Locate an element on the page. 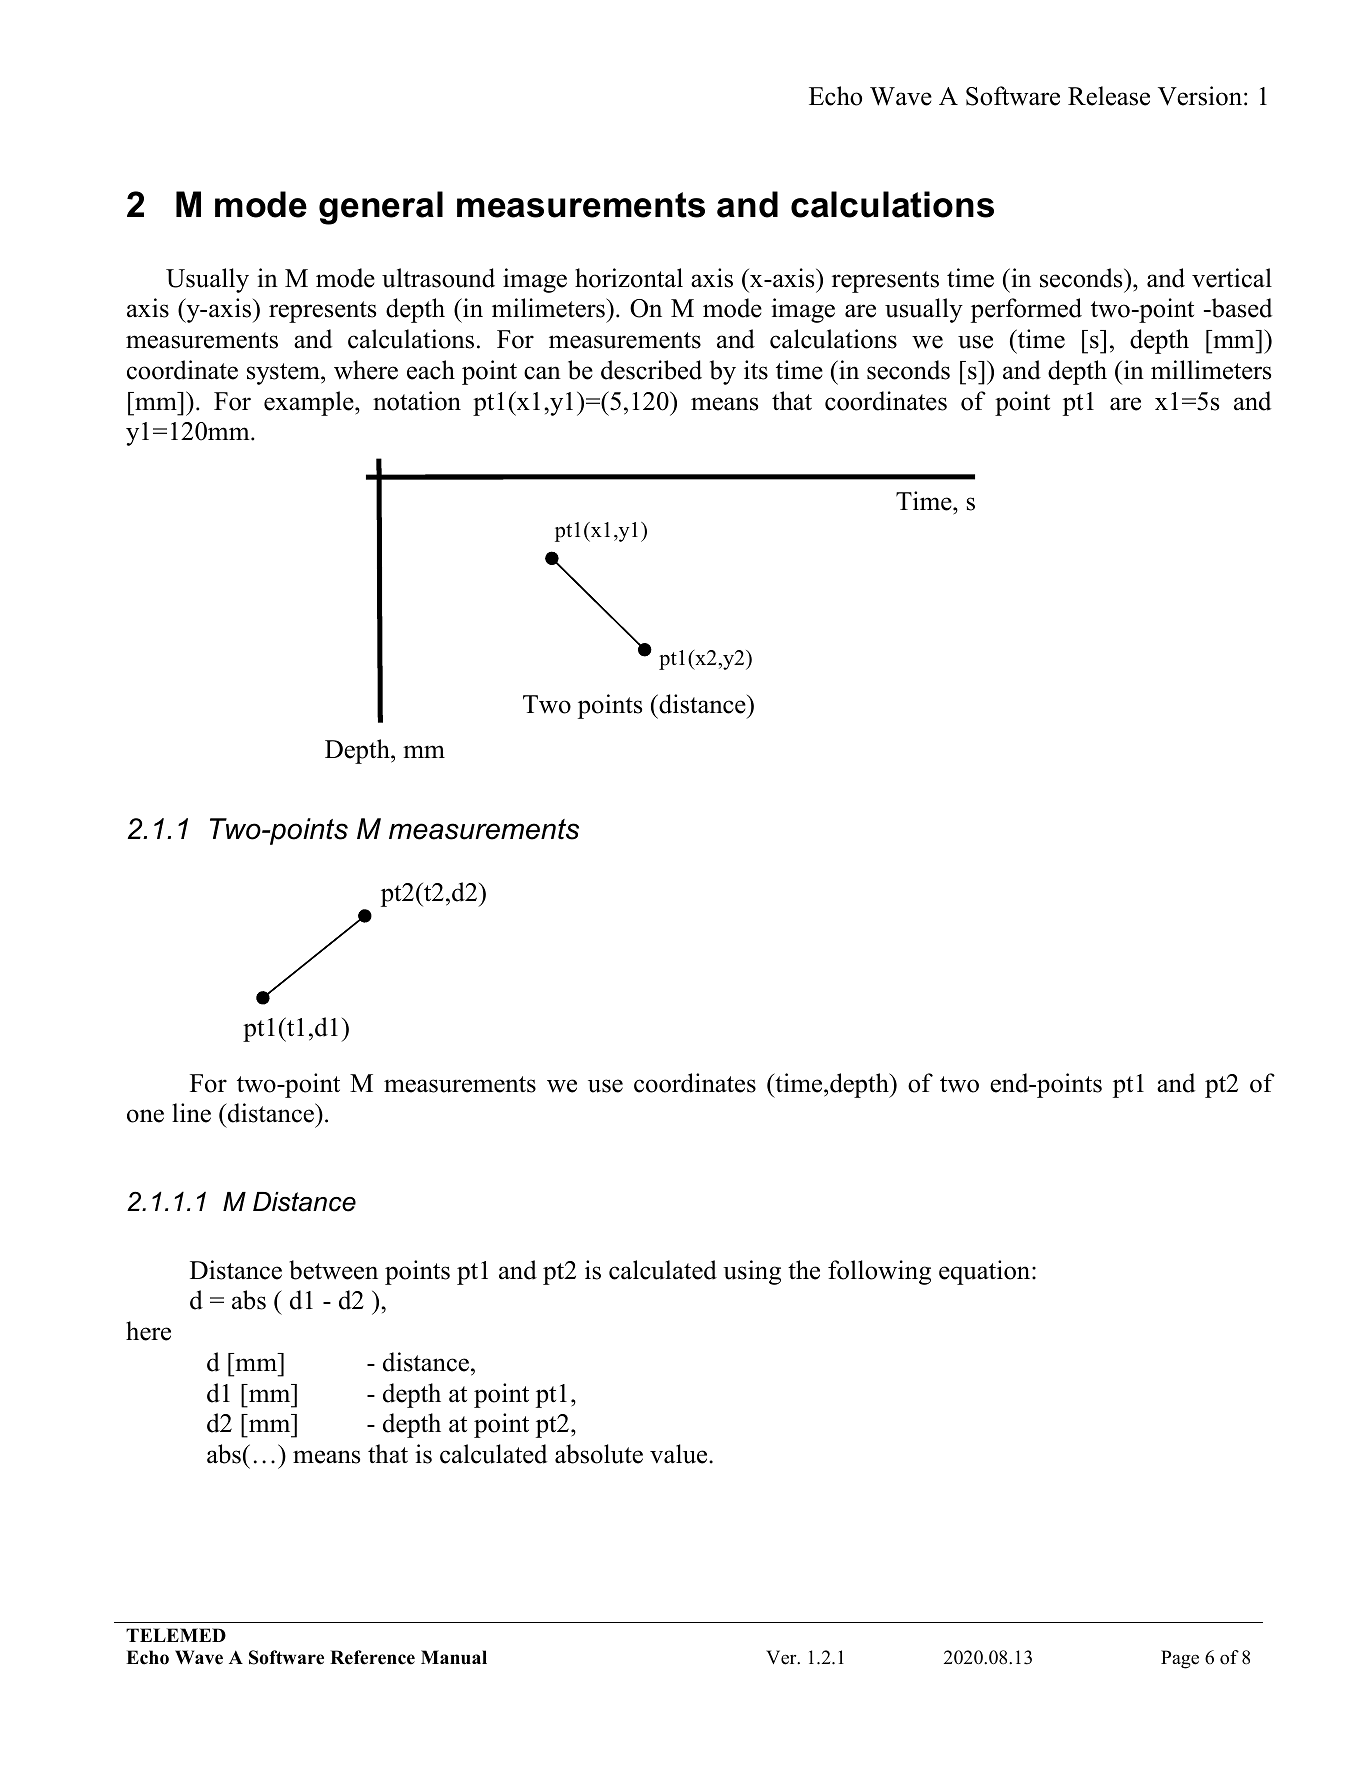 The width and height of the page is (1363, 1765). described is located at coordinates (651, 370).
